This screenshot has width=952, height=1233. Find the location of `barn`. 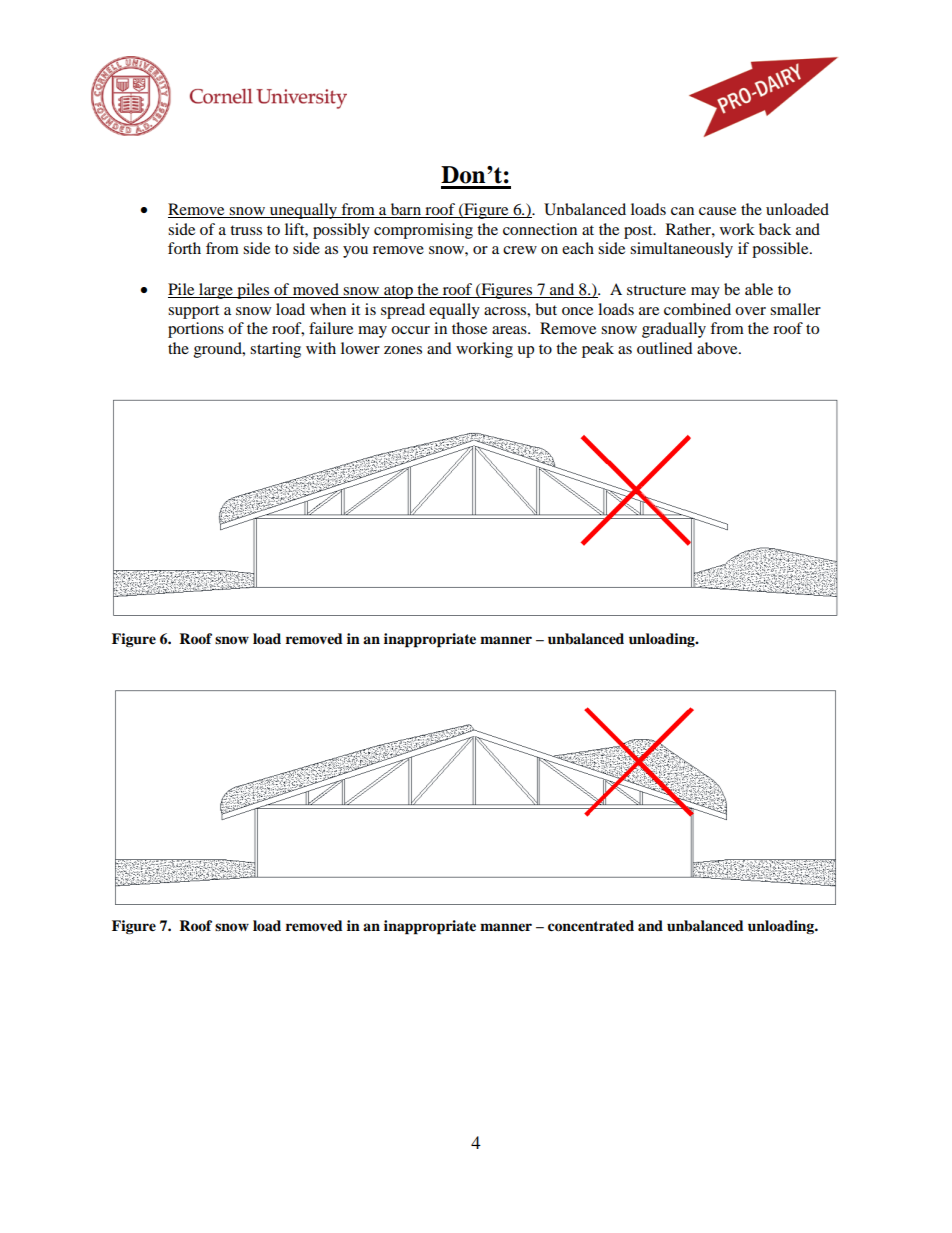

barn is located at coordinates (406, 210).
